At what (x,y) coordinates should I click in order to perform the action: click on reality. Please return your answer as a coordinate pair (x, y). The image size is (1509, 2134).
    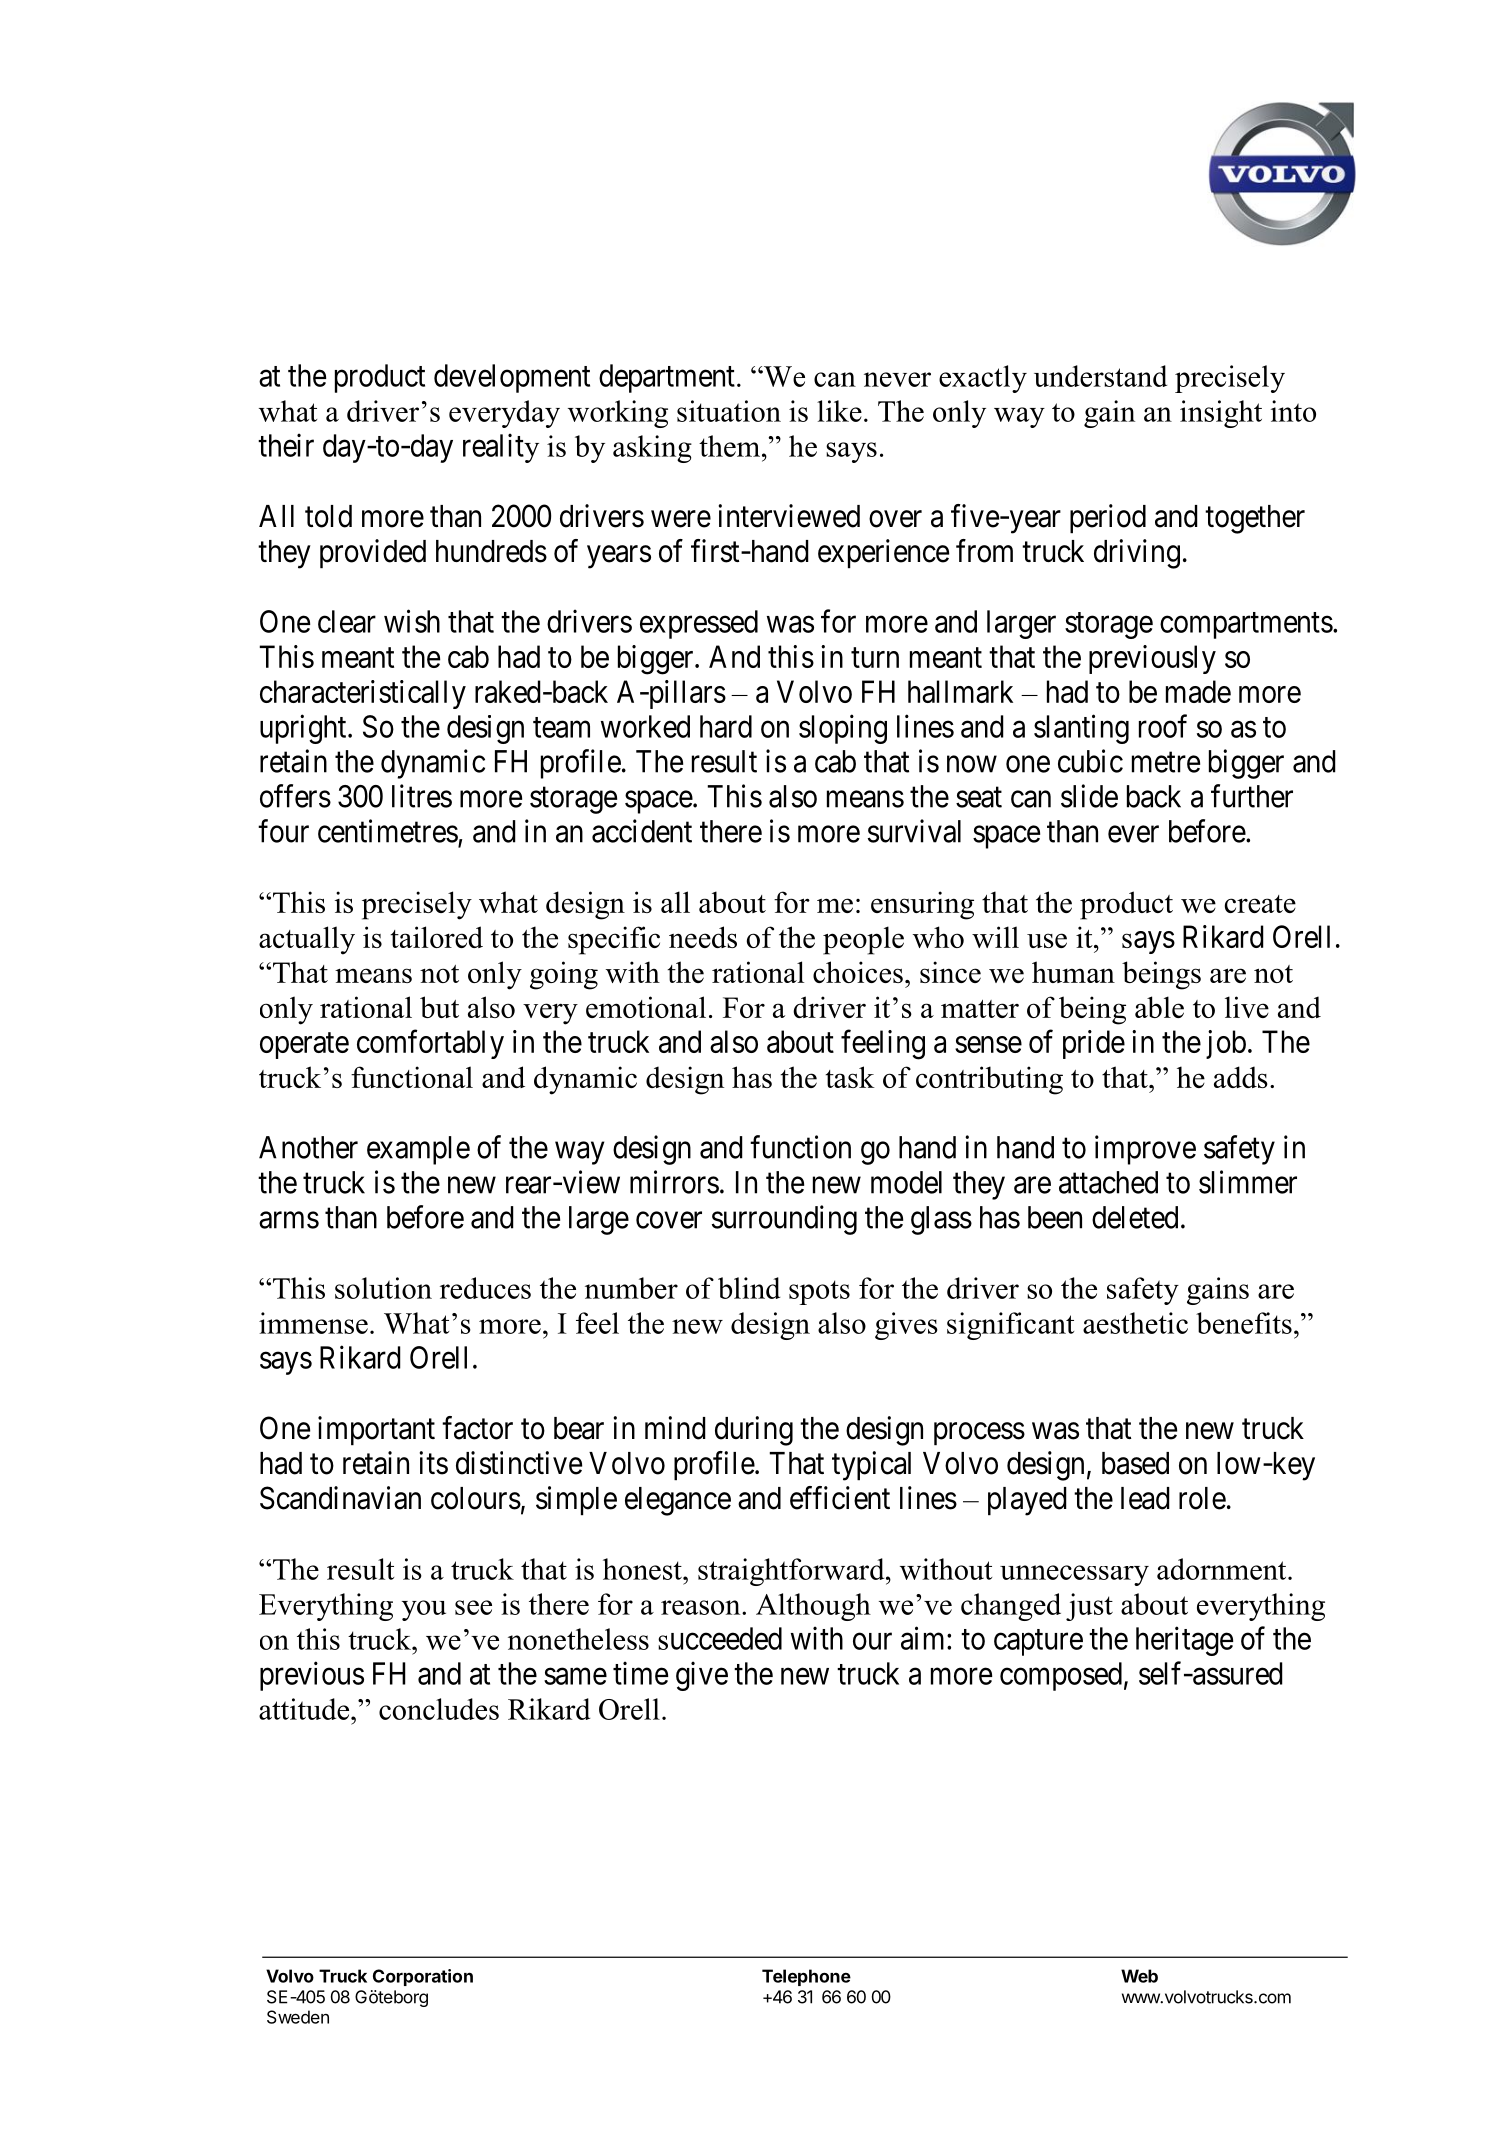
    Looking at the image, I should click on (501, 448).
